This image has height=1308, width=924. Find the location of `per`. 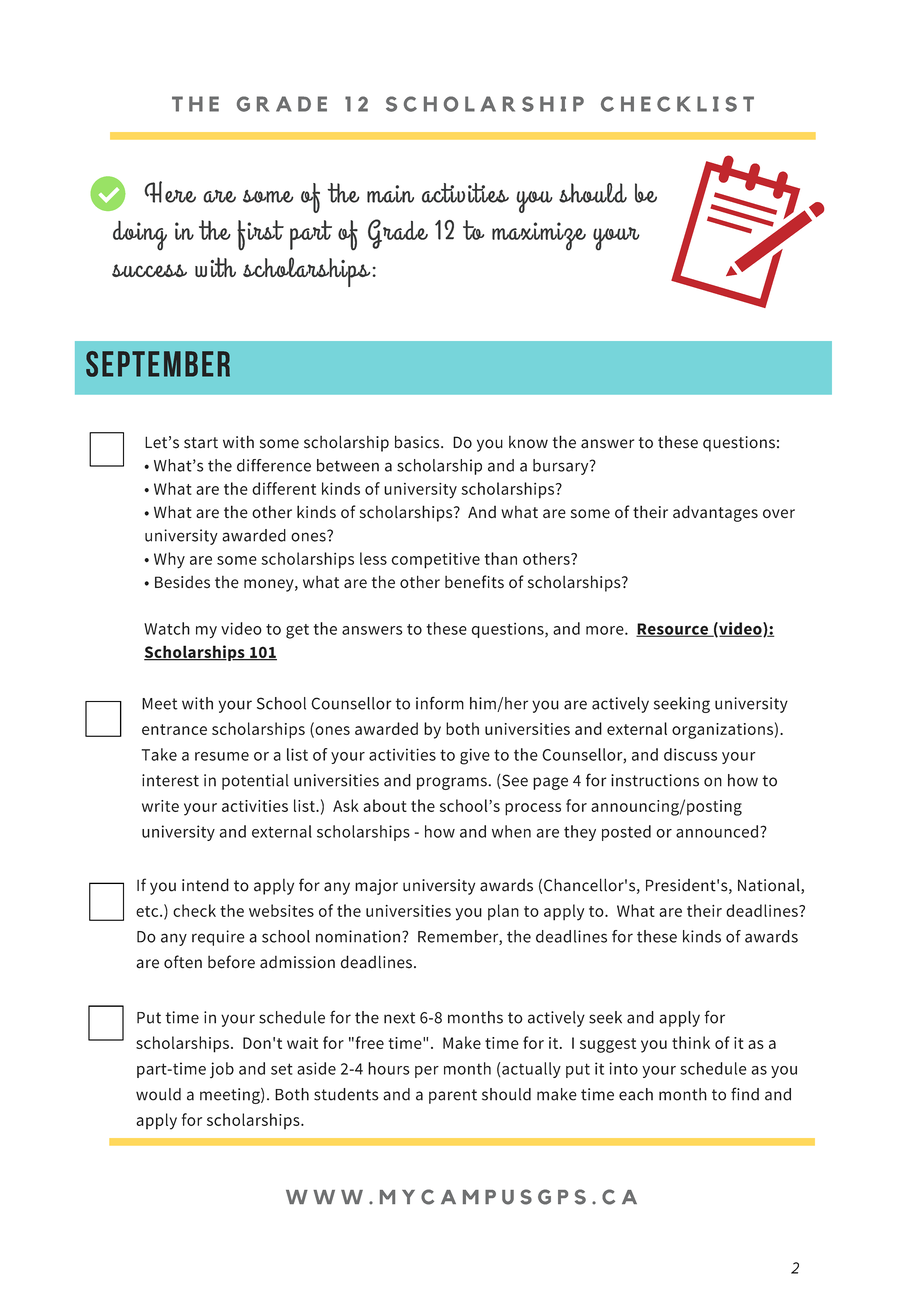

per is located at coordinates (427, 1072).
